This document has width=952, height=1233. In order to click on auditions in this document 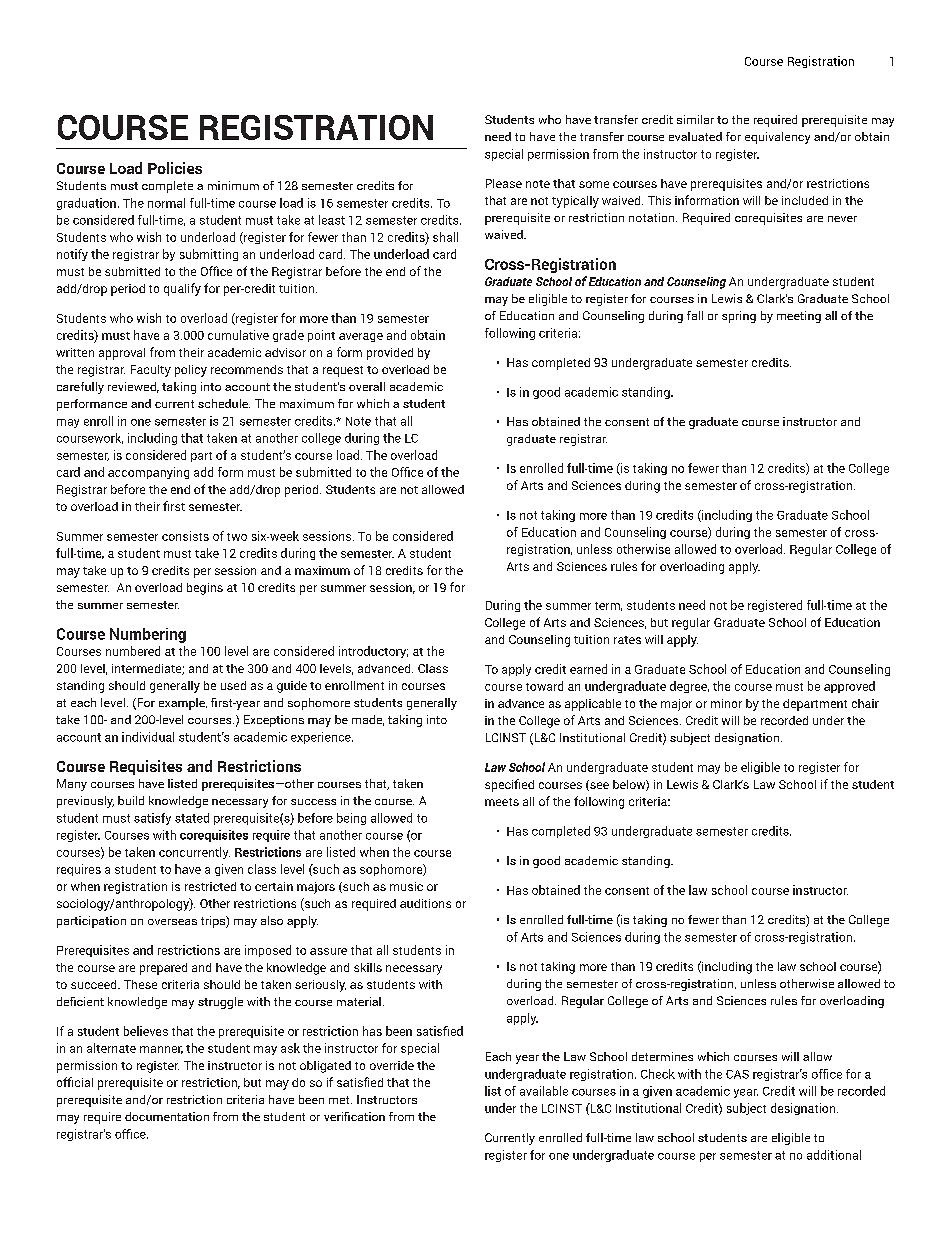, I will do `click(425, 903)`.
